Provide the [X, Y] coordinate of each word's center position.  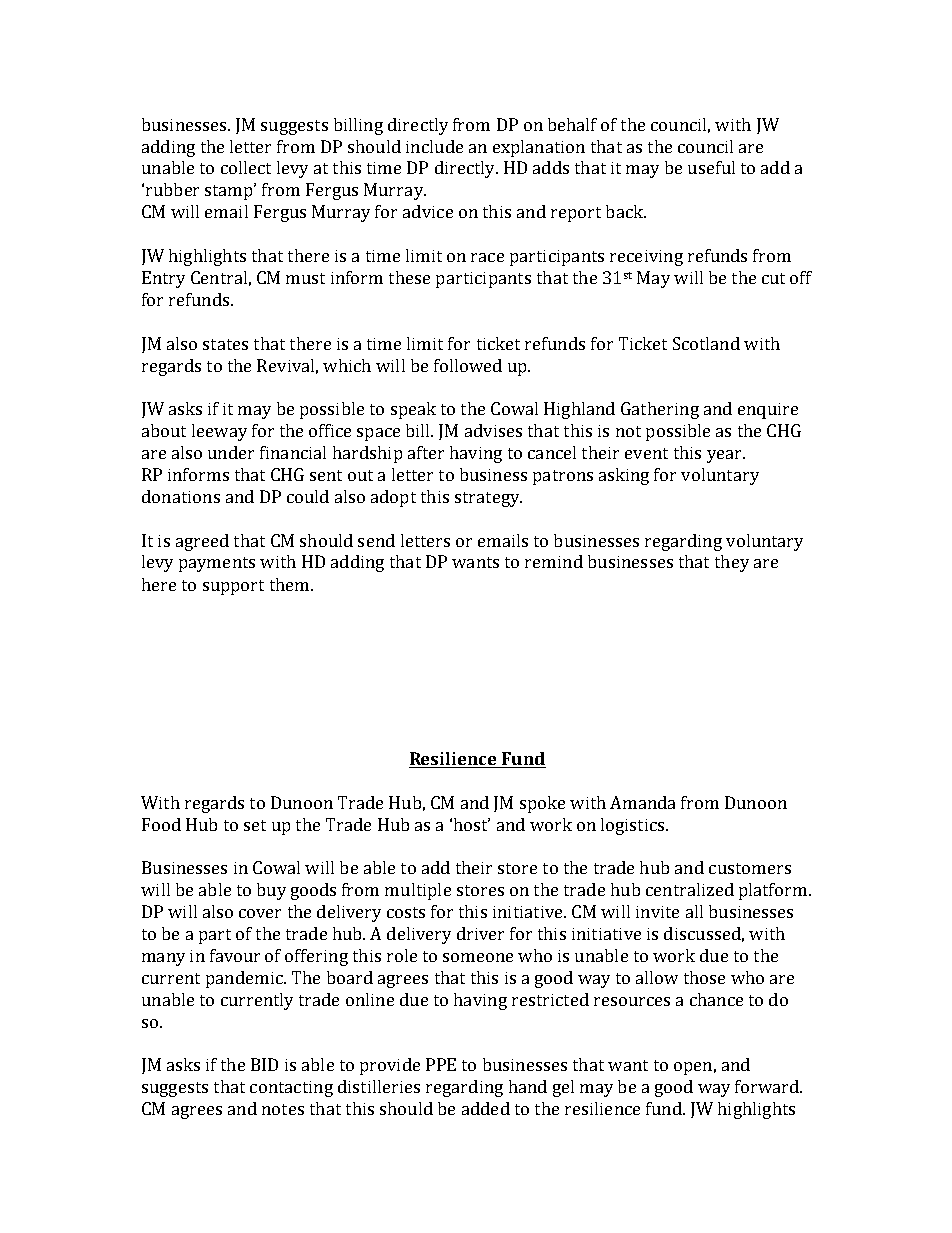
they [732, 563]
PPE [441, 1064]
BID [264, 1064]
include [434, 146]
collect [246, 167]
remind [554, 561]
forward [768, 1086]
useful [711, 167]
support [233, 587]
